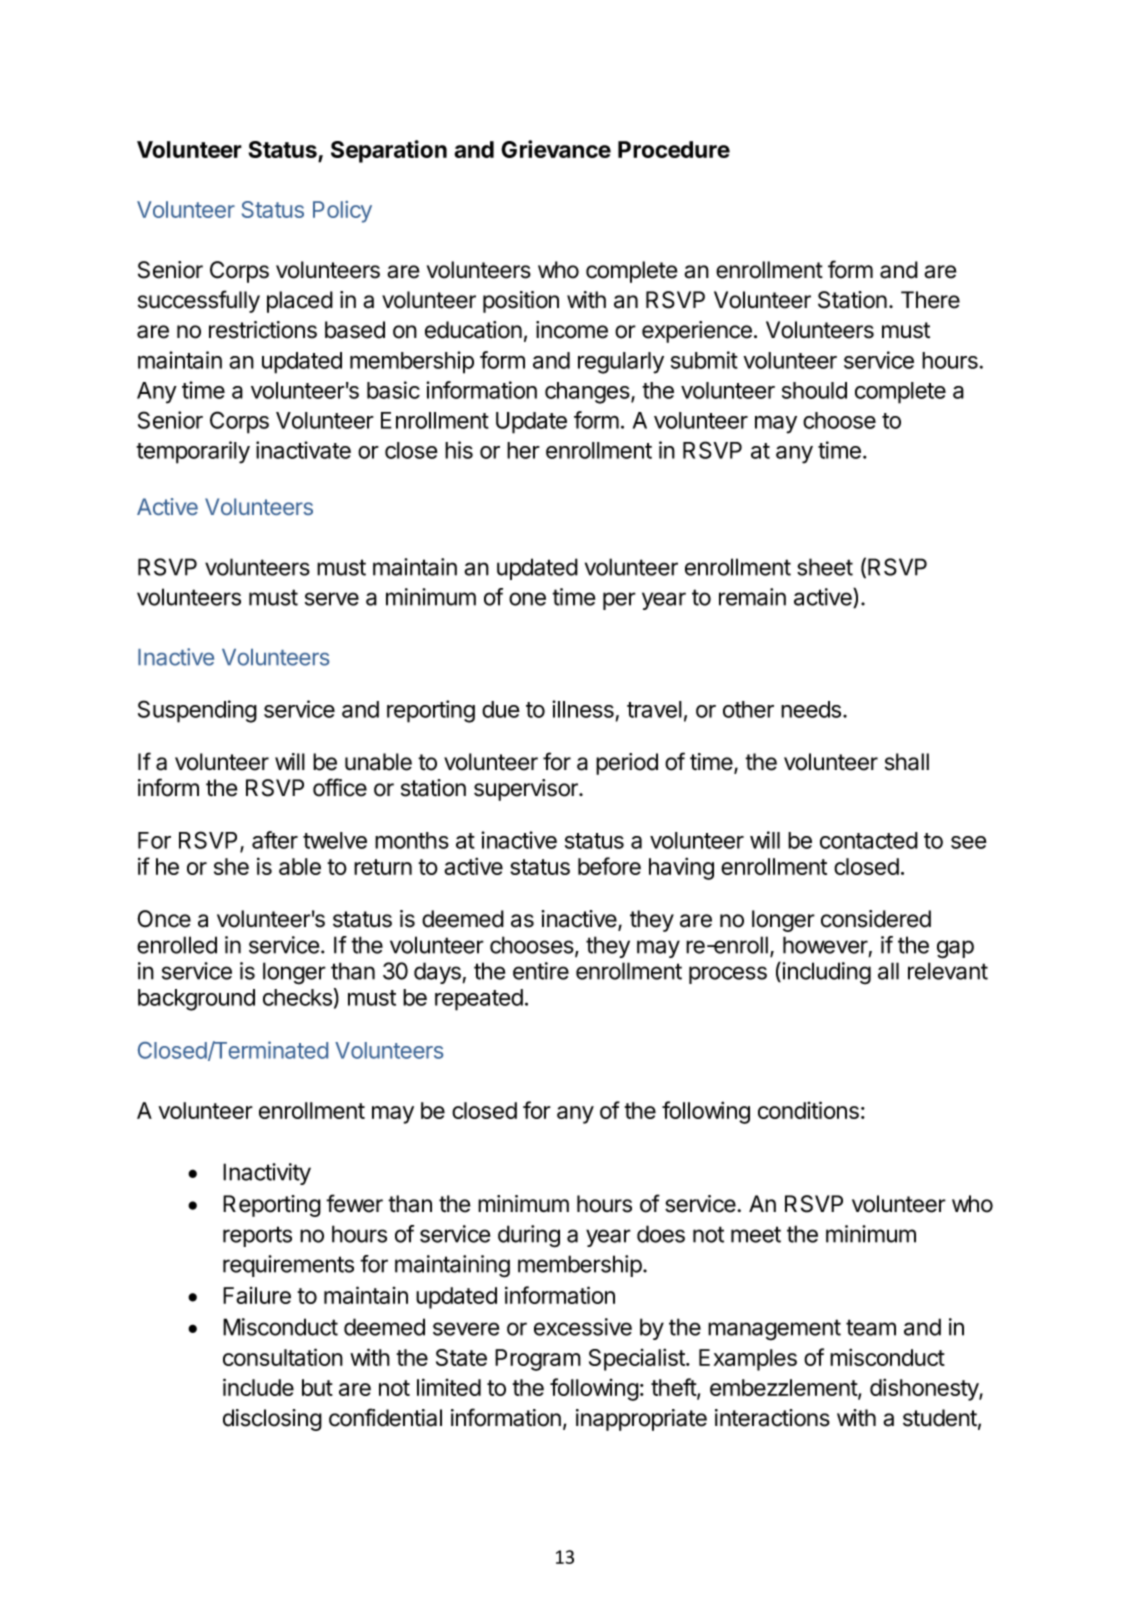 The height and width of the page is (1597, 1130). Describe the element at coordinates (342, 212) in the page. I see `Policy` at that location.
